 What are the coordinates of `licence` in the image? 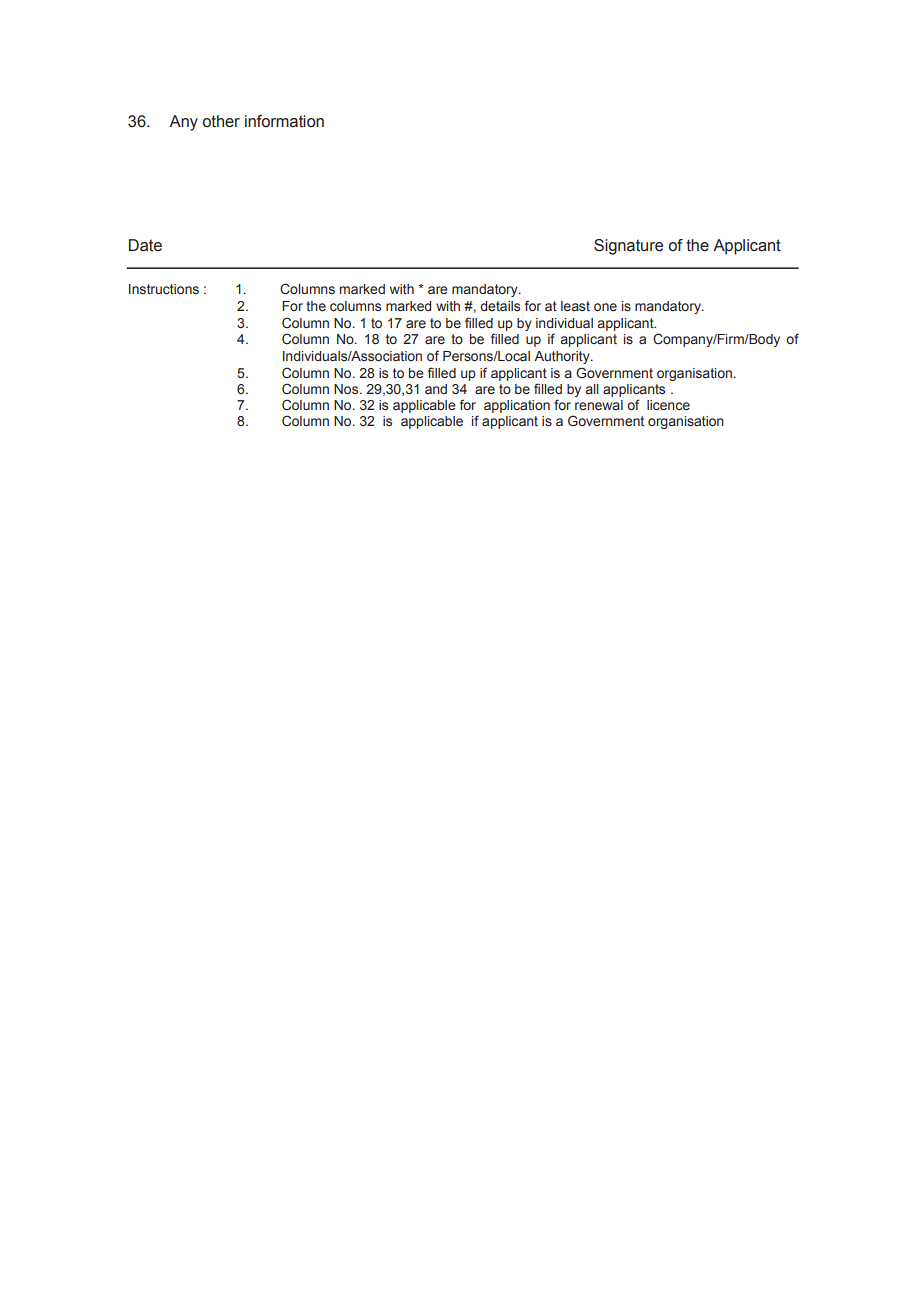 It's located at (668, 405).
